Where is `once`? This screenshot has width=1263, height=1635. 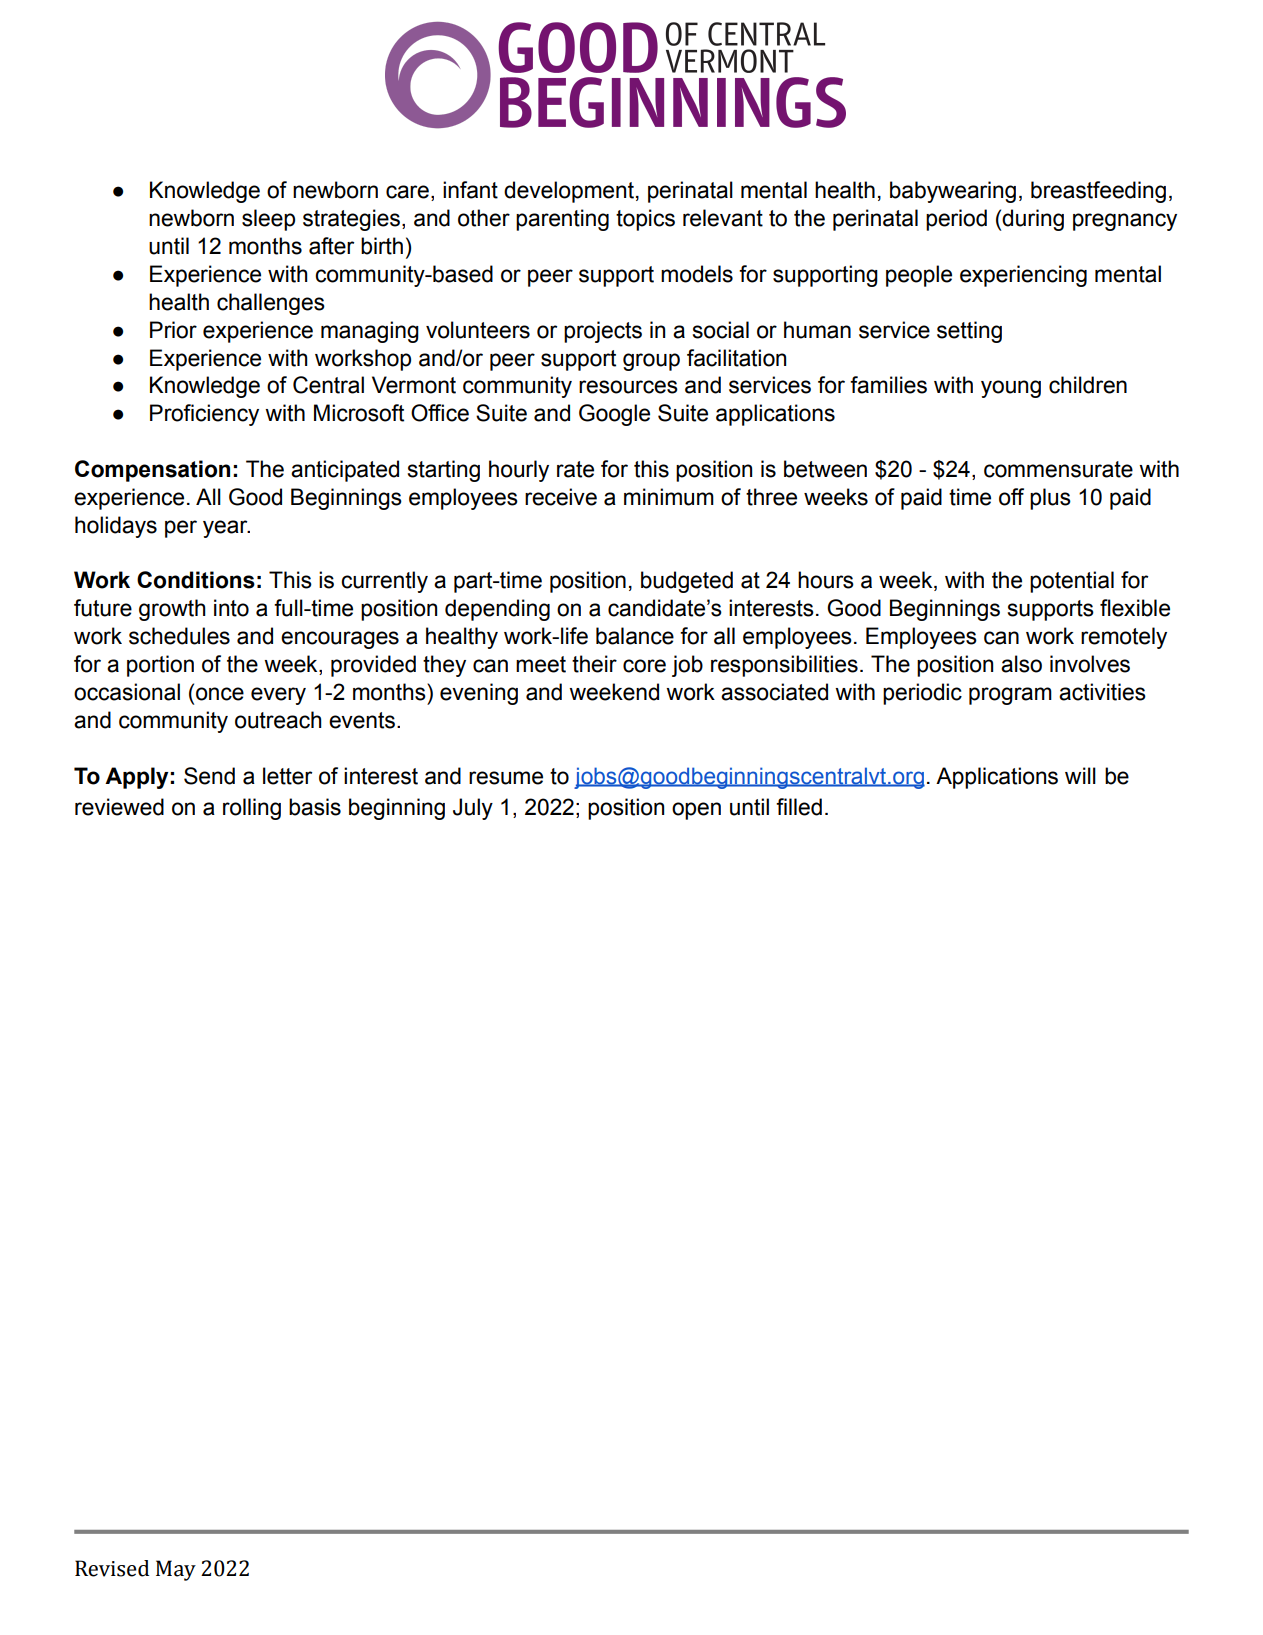
once is located at coordinates (220, 694).
